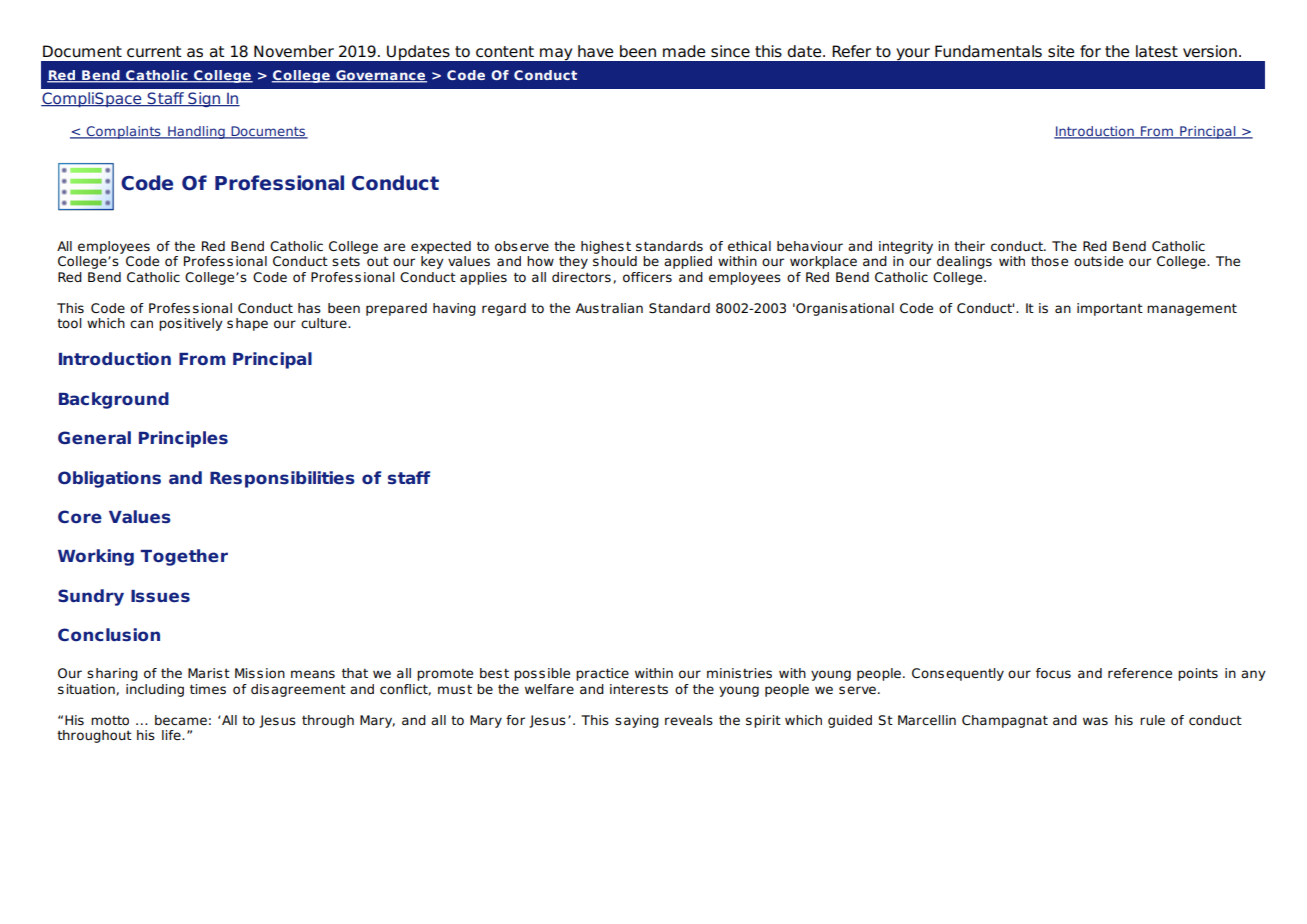 Image resolution: width=1307 pixels, height=924 pixels. What do you see at coordinates (154, 52) in the page?
I see `current` at bounding box center [154, 52].
